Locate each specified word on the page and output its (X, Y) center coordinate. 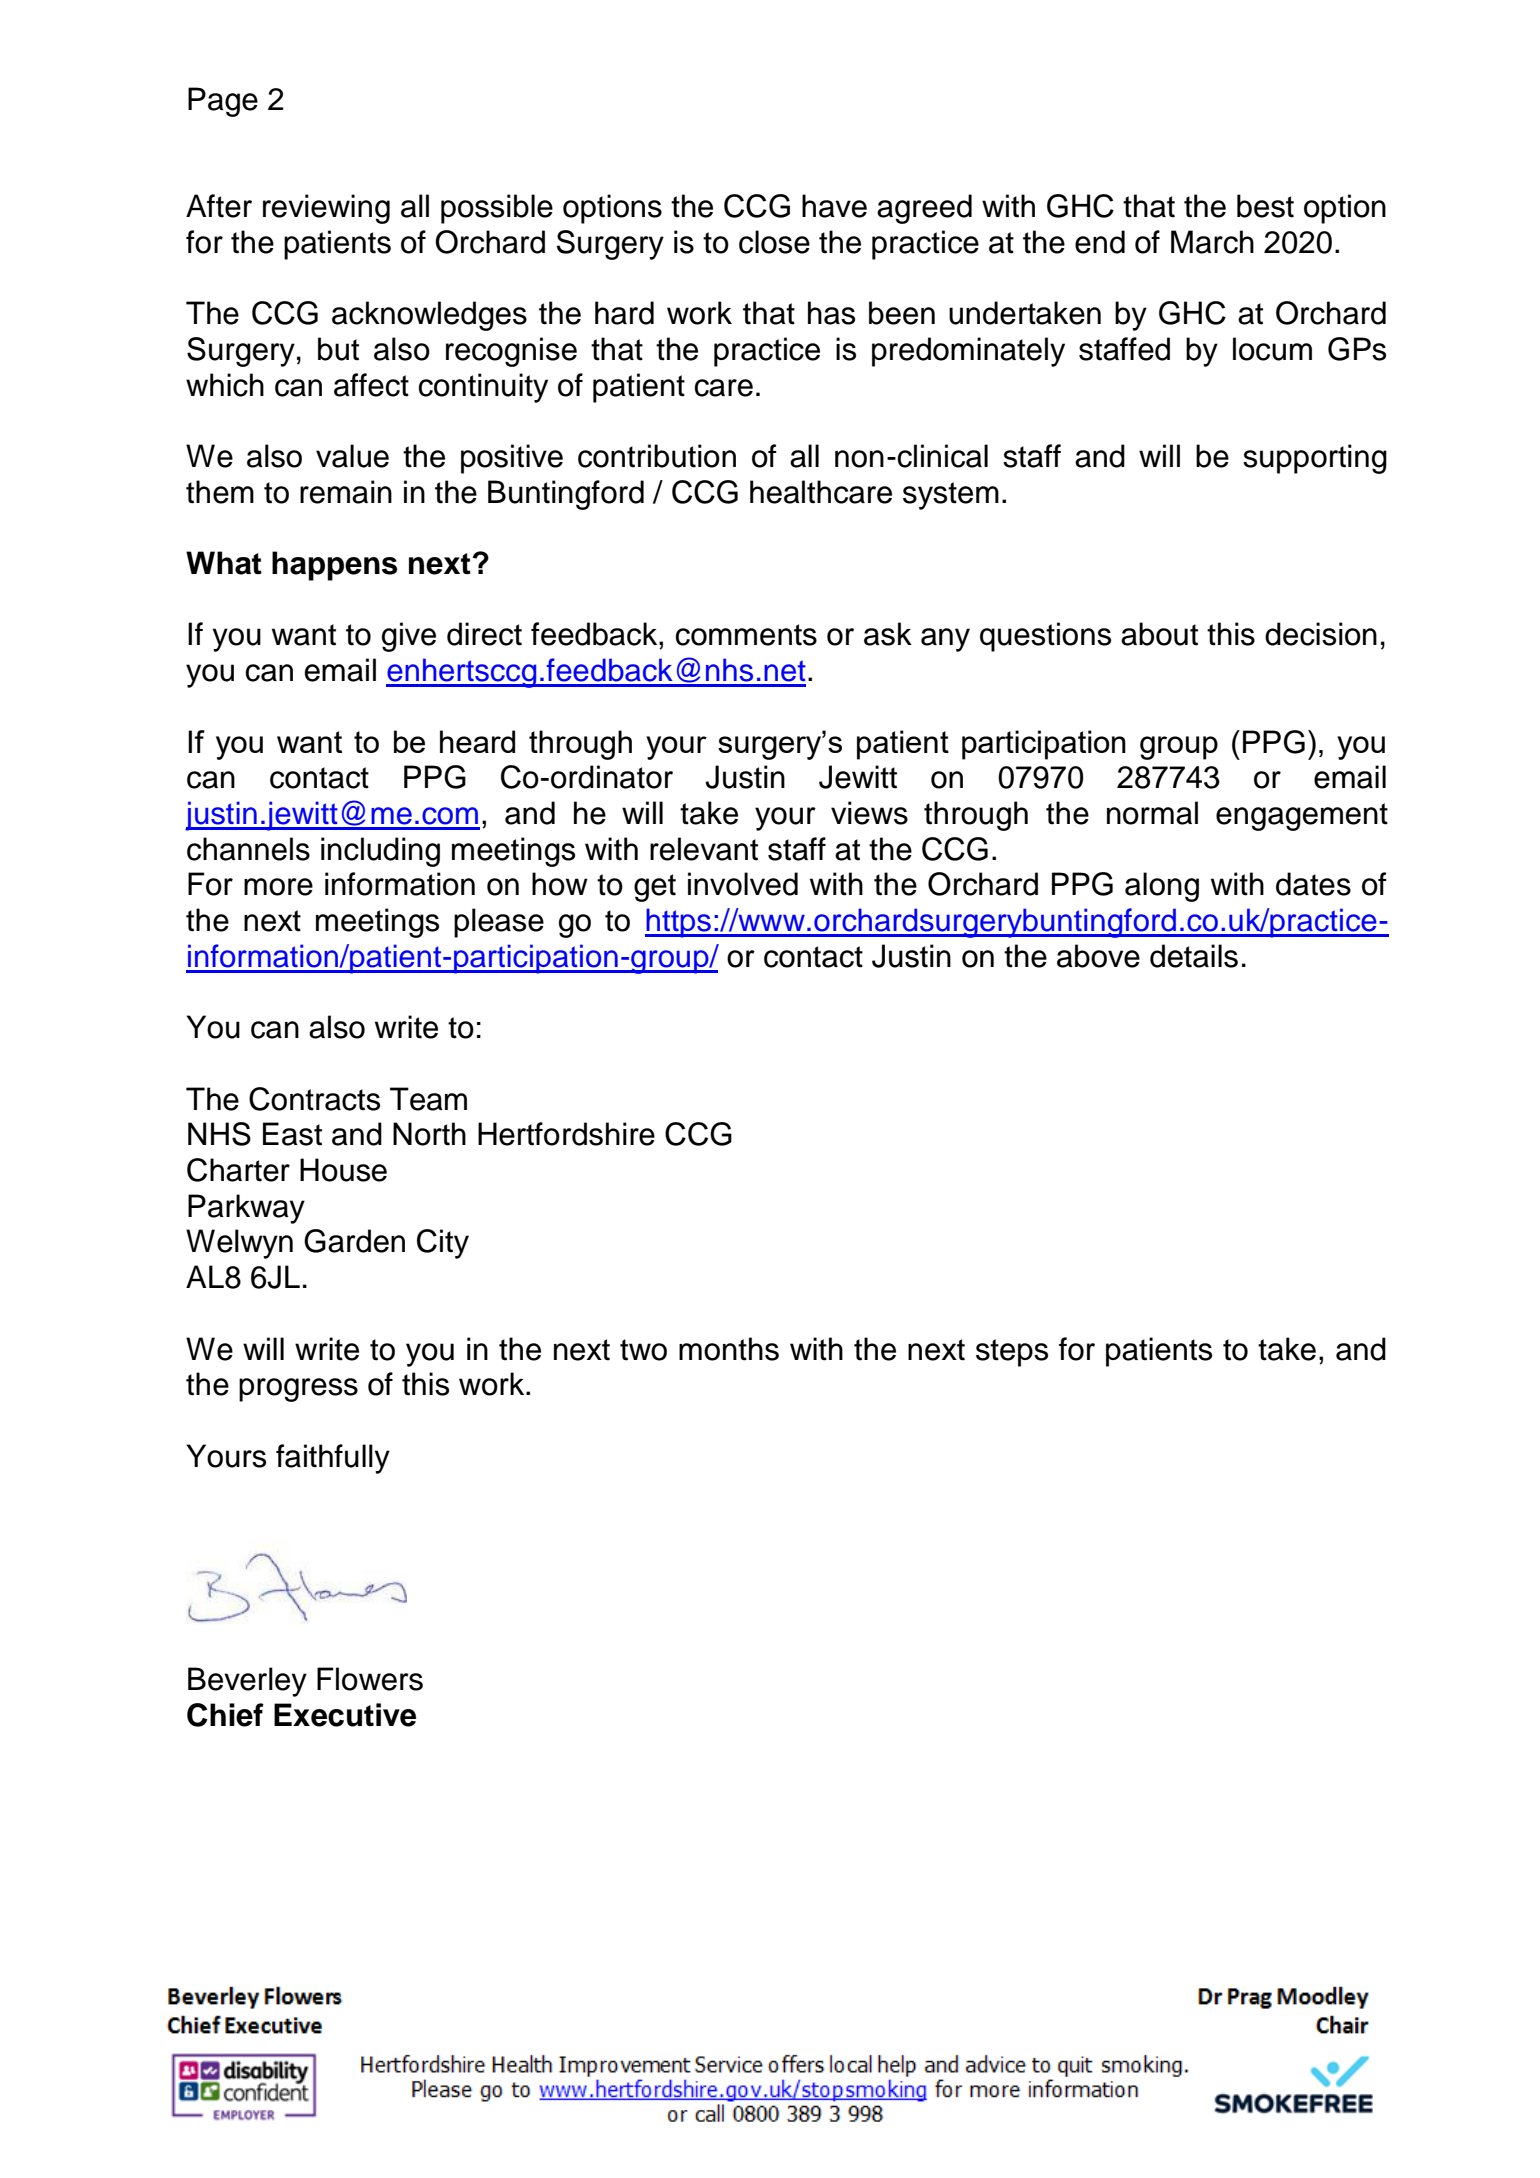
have (834, 206)
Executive (345, 1715)
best (1265, 206)
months (729, 1349)
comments (746, 635)
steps (1012, 1353)
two (643, 1350)
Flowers (370, 1679)
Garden (354, 1241)
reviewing (326, 209)
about (1159, 634)
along (1162, 887)
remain (346, 492)
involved (743, 884)
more (278, 887)
